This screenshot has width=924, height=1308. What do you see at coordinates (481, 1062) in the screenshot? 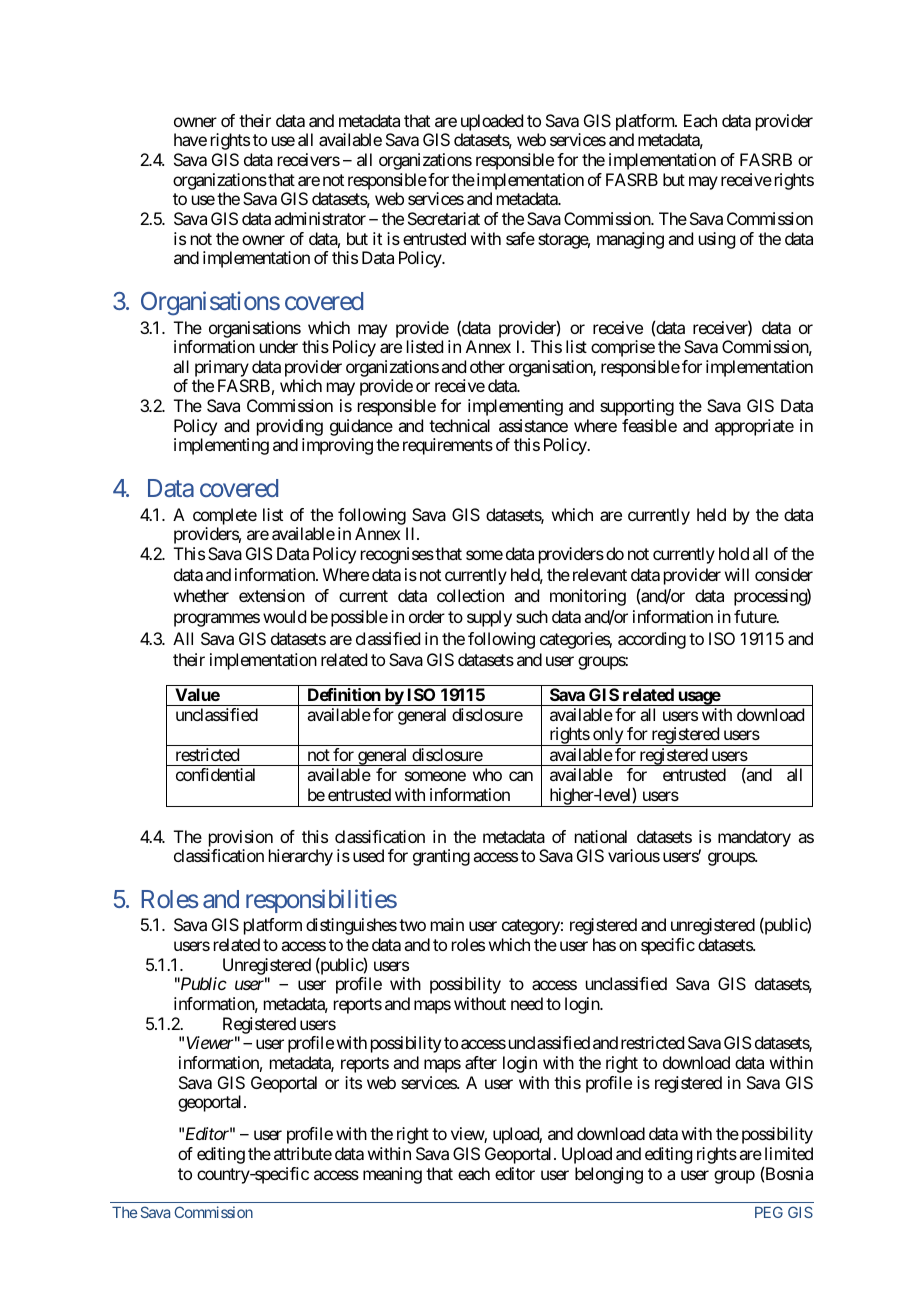
I see `after` at bounding box center [481, 1062].
